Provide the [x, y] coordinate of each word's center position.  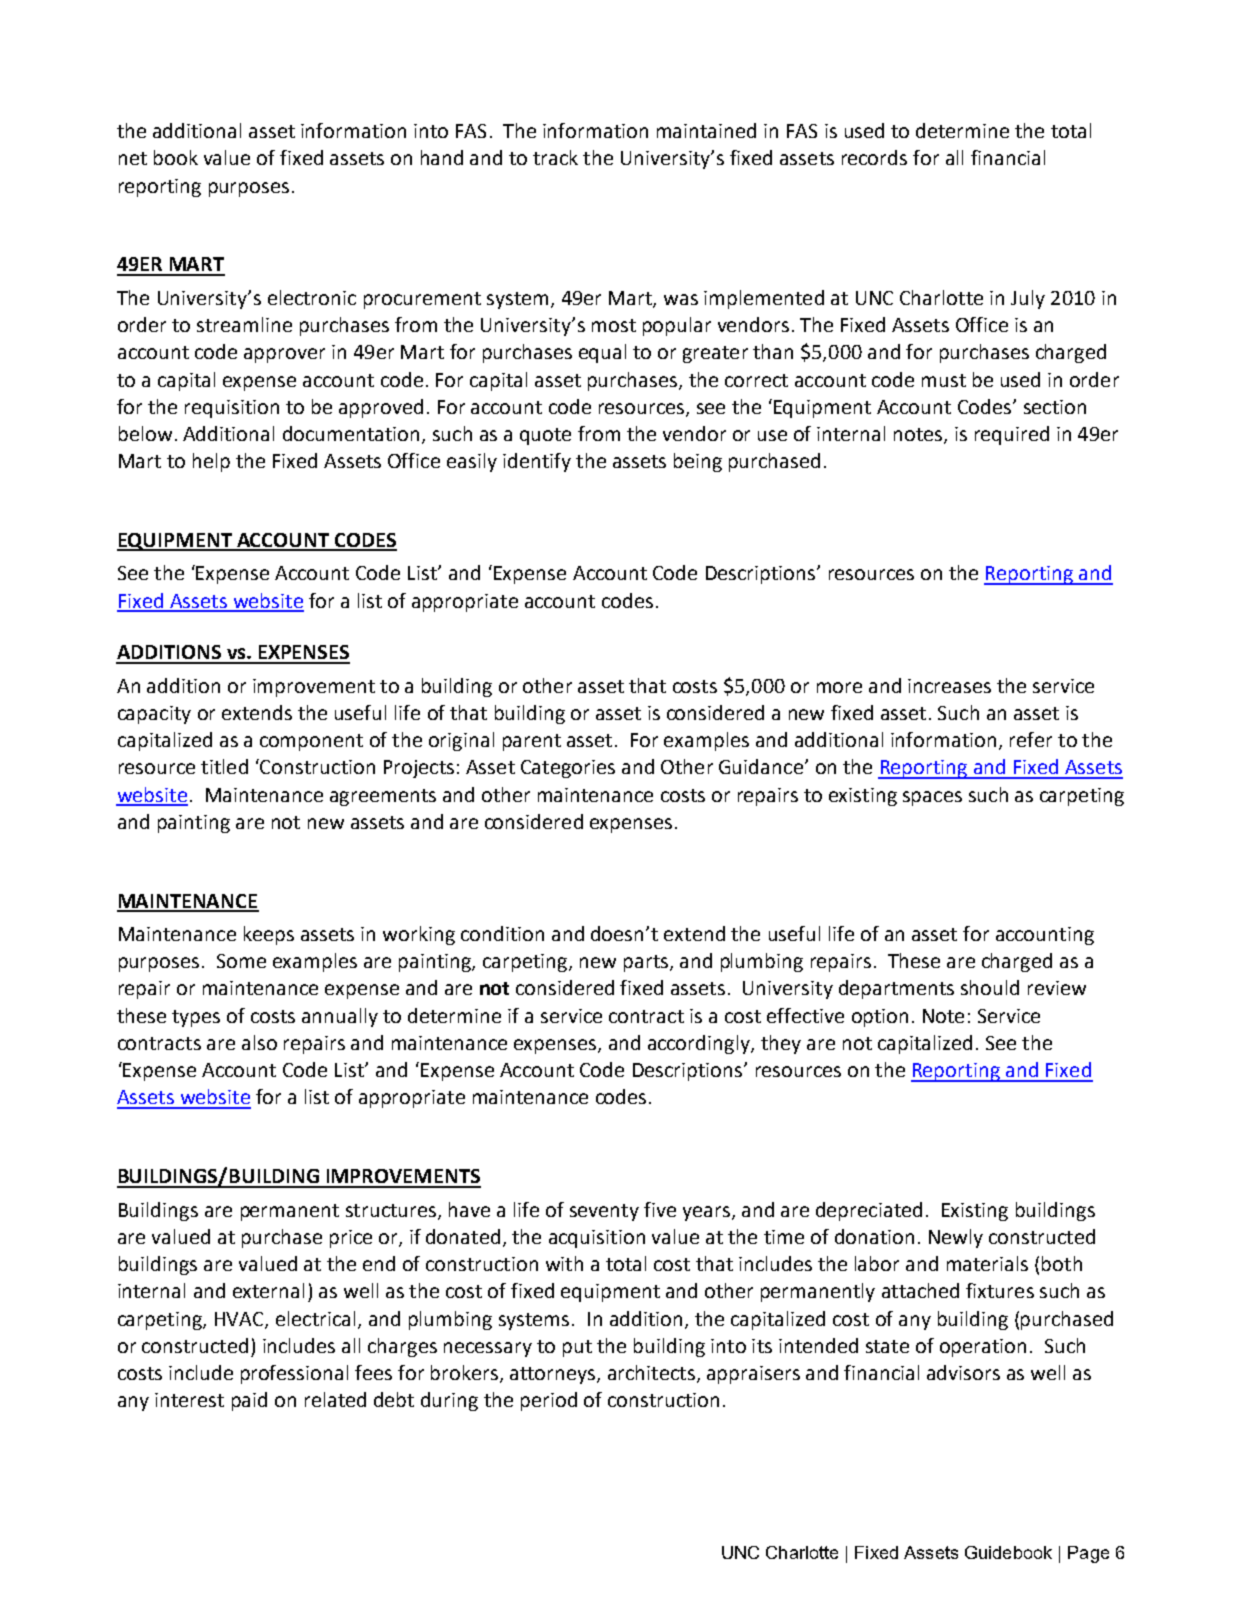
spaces [932, 798]
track [555, 157]
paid [249, 1401]
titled [224, 766]
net [133, 158]
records [874, 157]
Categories [568, 769]
